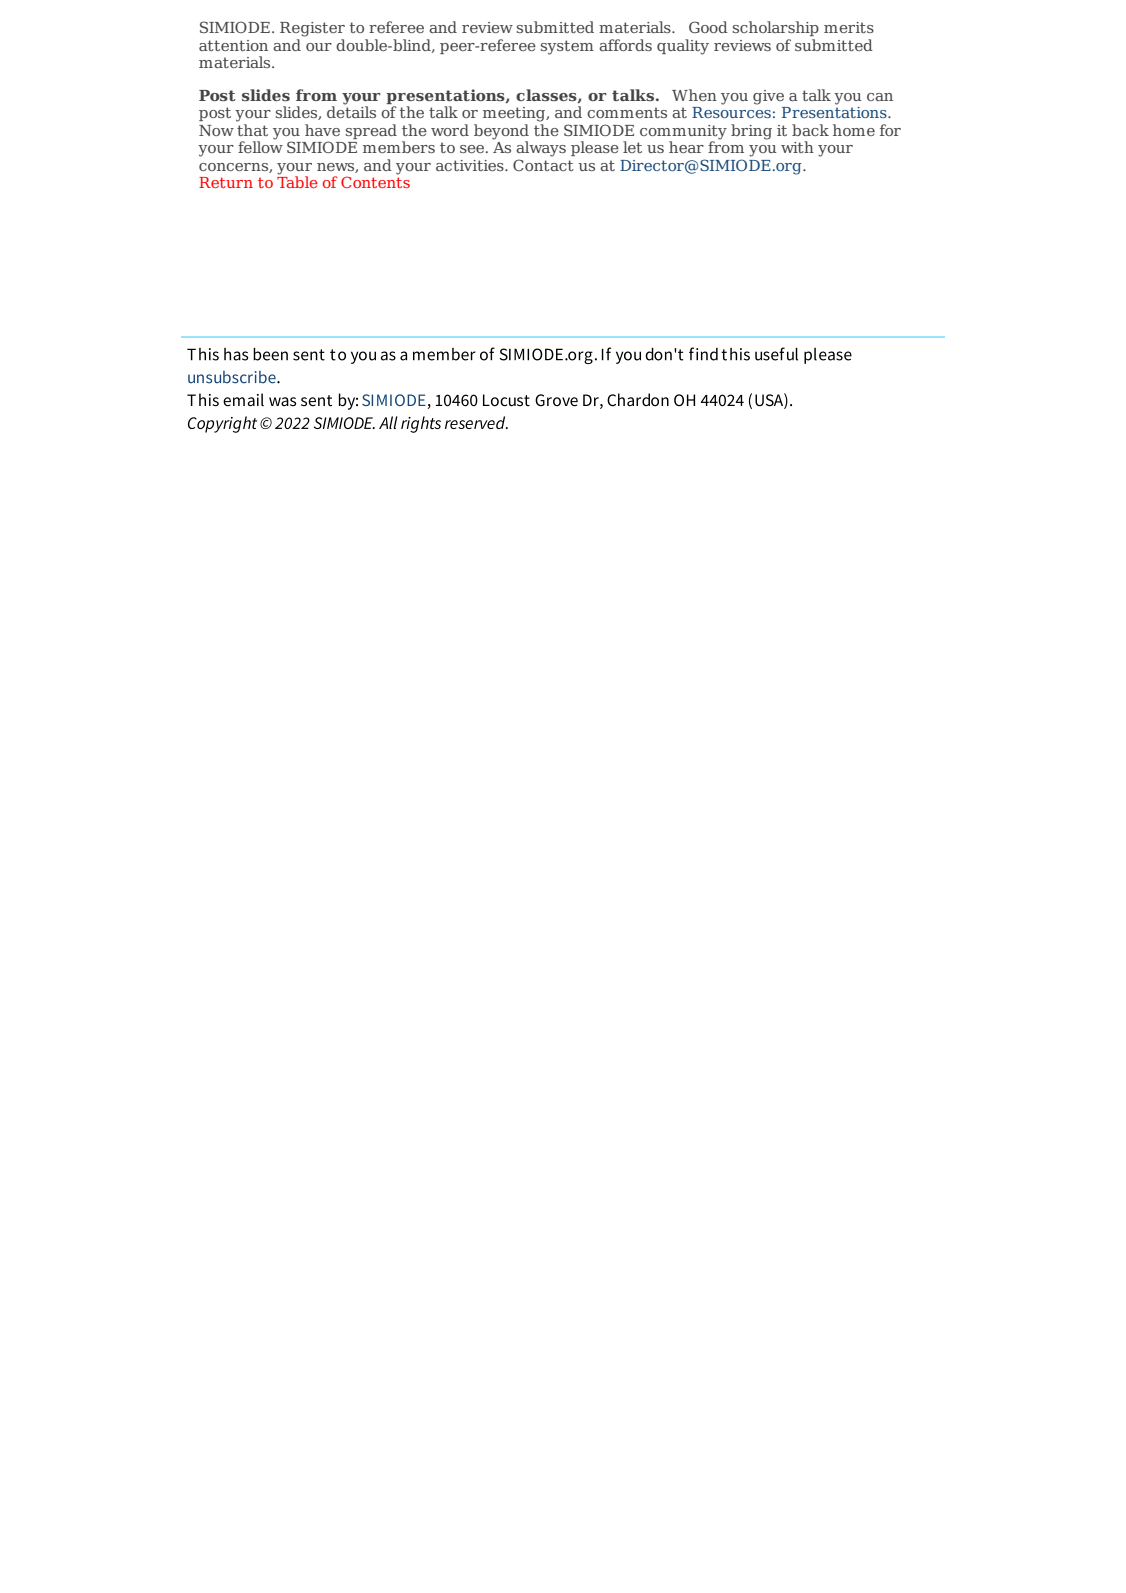 This screenshot has height=1593, width=1126. What do you see at coordinates (547, 96) in the screenshot?
I see `classes` at bounding box center [547, 96].
